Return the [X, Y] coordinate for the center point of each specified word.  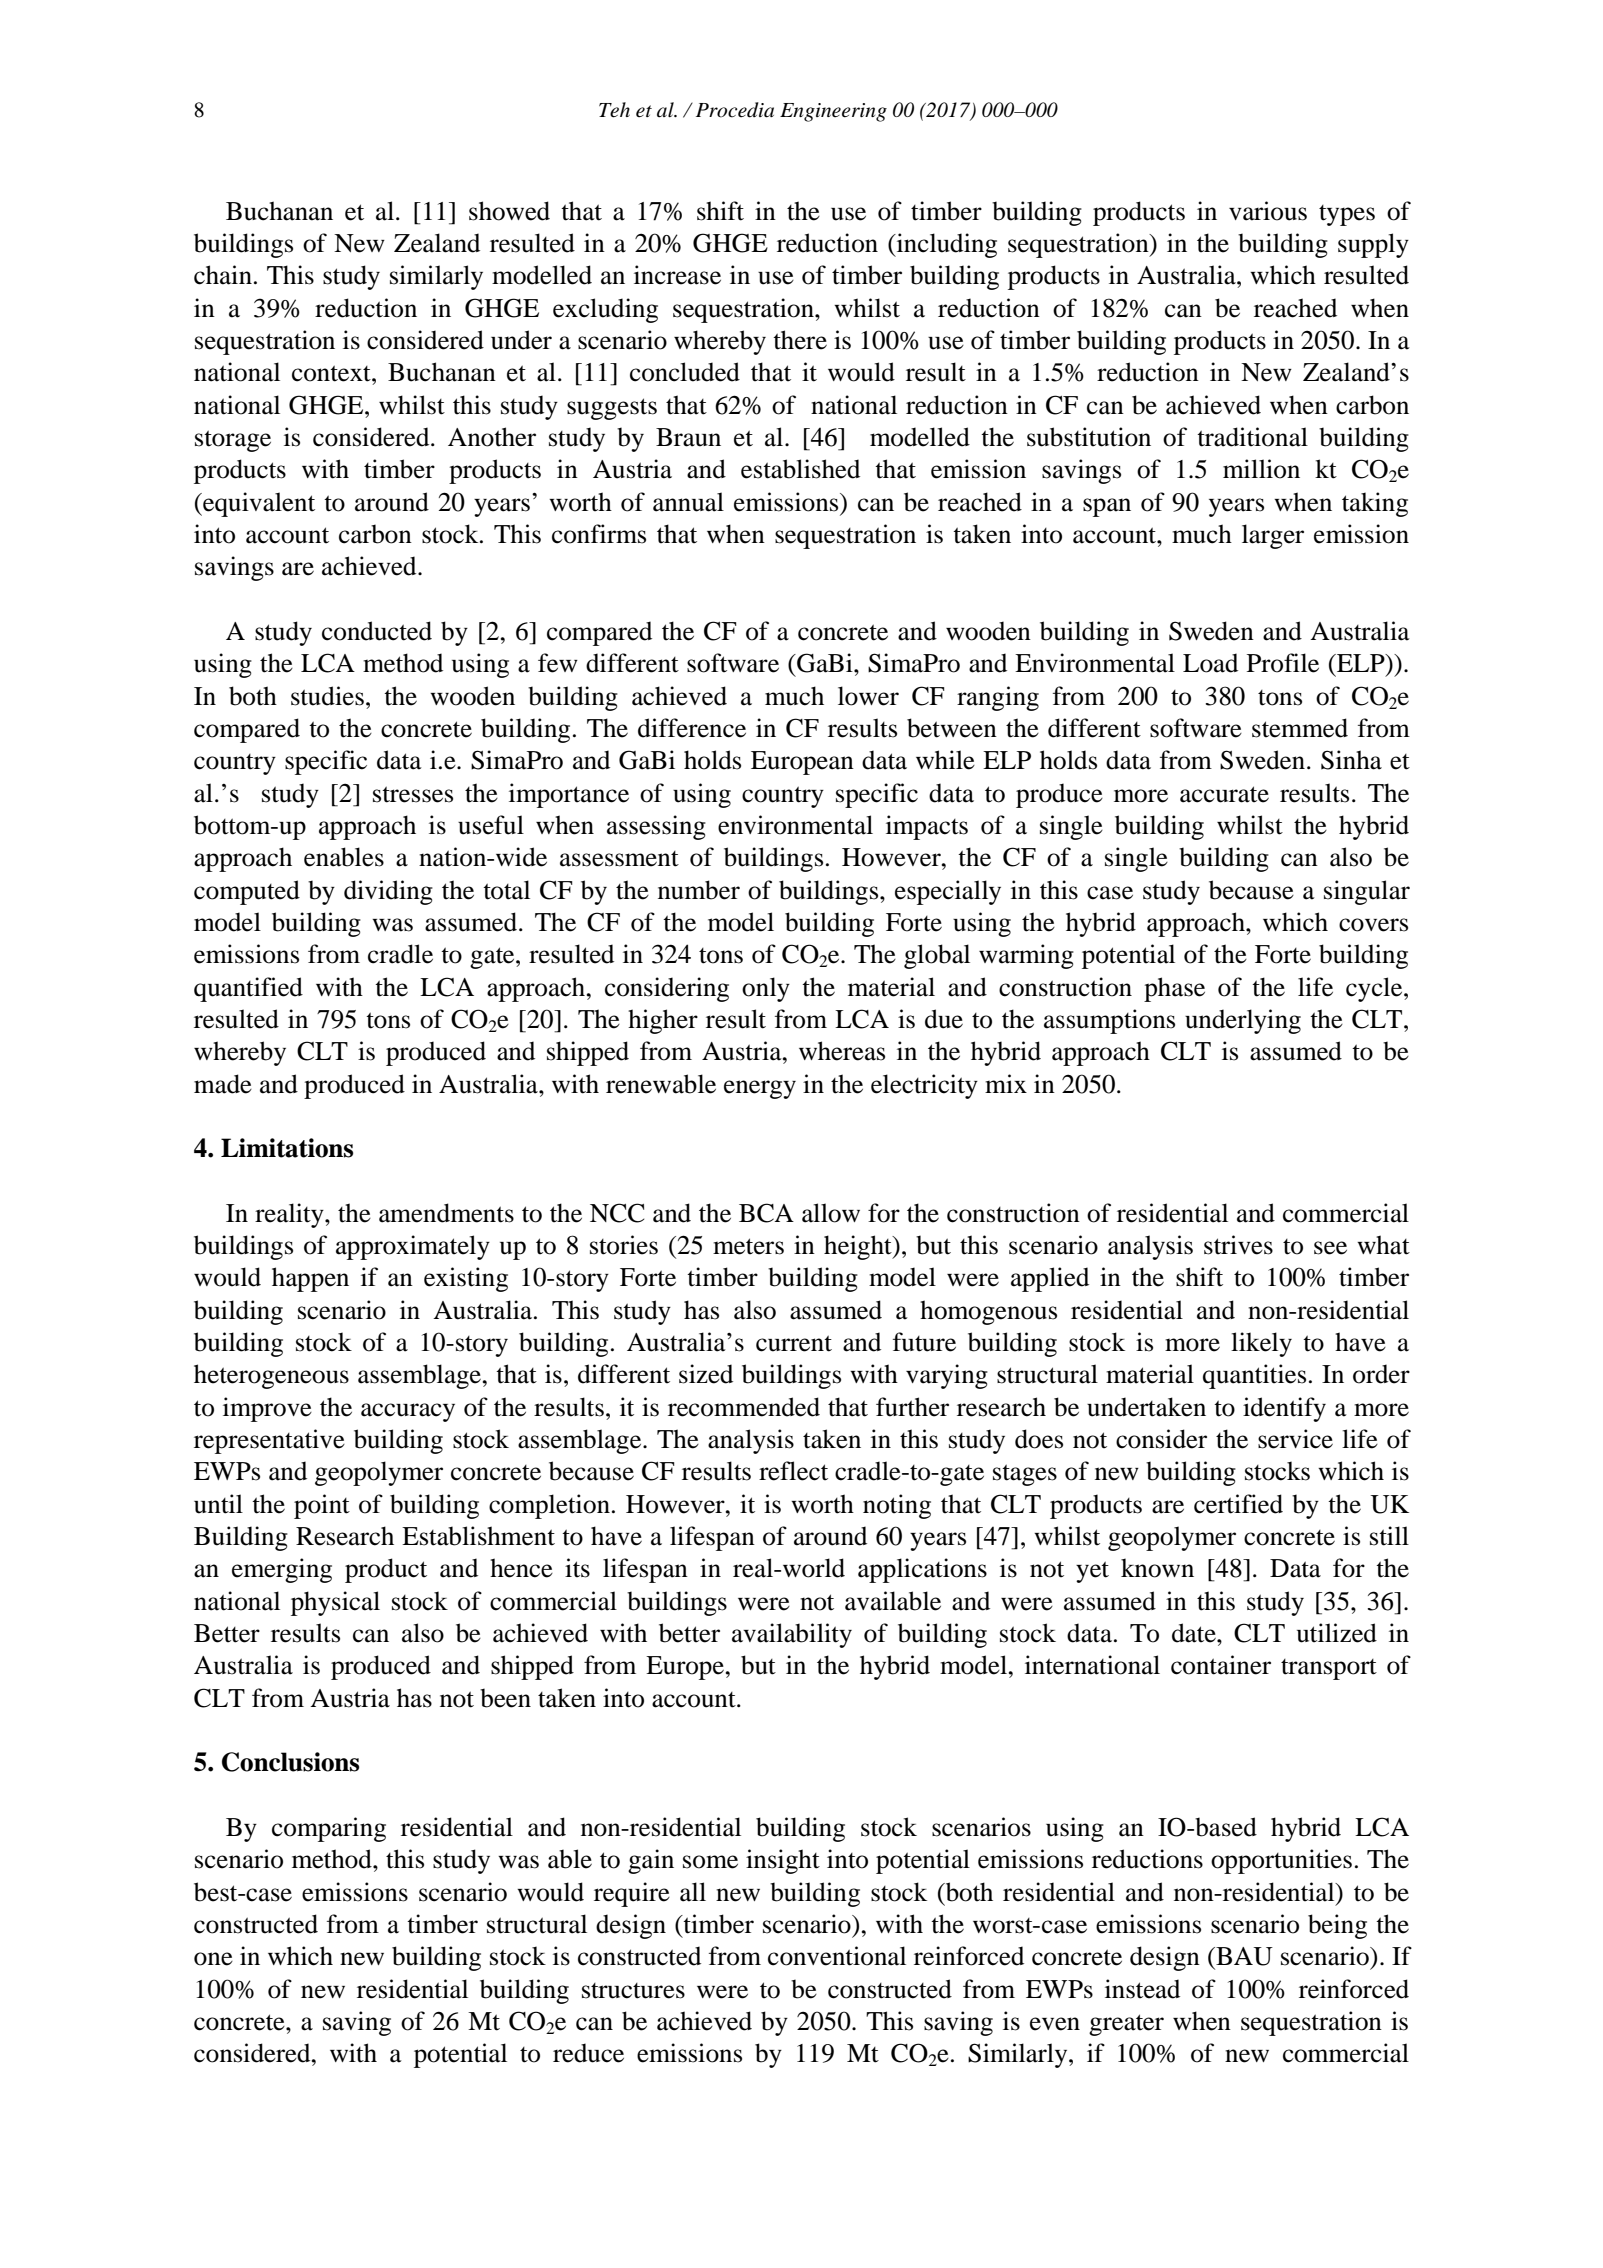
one [213, 1959]
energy [760, 1089]
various [1268, 211]
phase [1174, 989]
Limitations [287, 1148]
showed [509, 211]
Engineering [833, 112]
